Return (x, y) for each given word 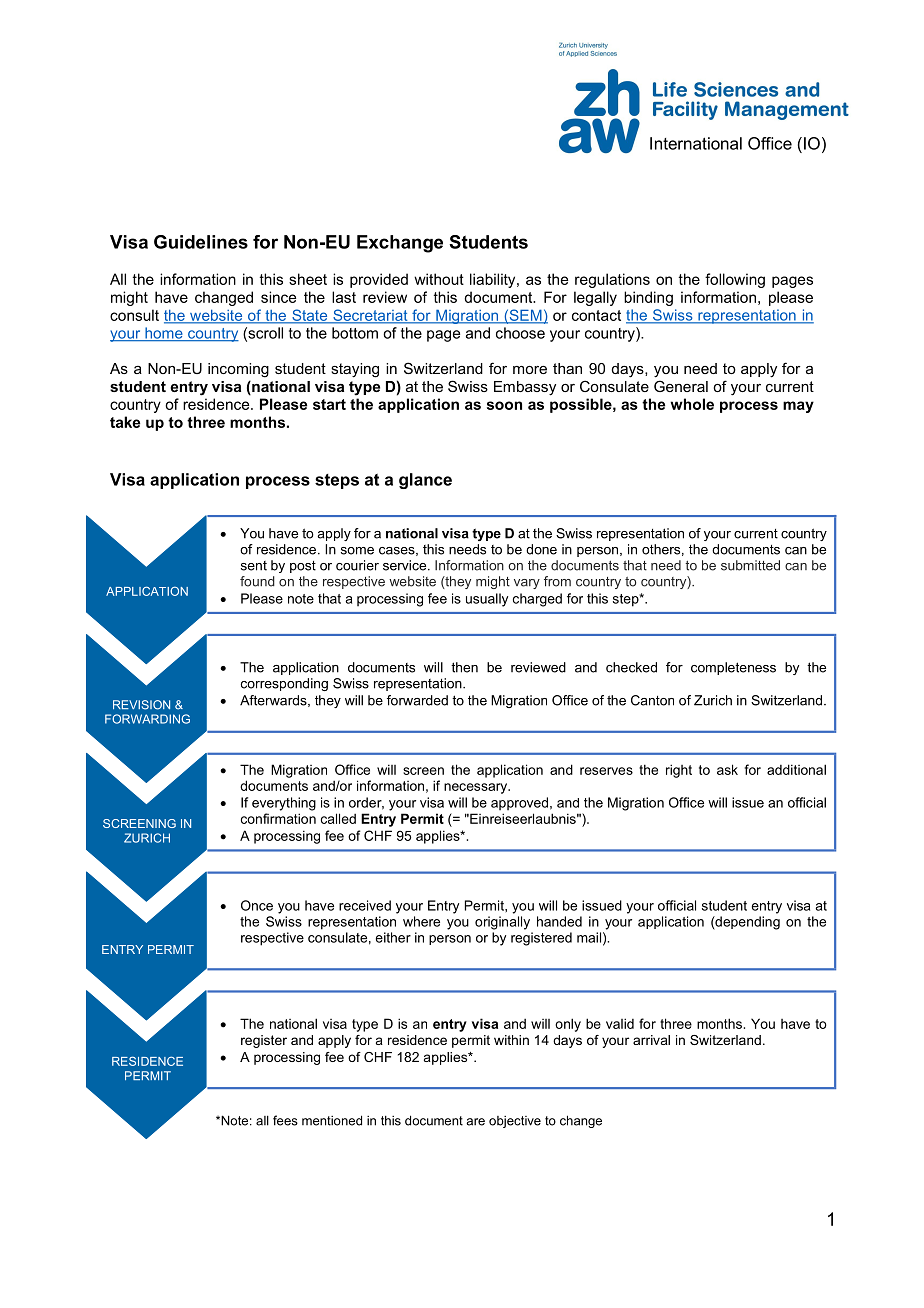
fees (285, 1120)
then (464, 667)
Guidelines (201, 242)
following (735, 280)
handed (559, 921)
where (421, 921)
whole (692, 404)
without (439, 279)
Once (257, 905)
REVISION (141, 705)
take (125, 422)
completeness (733, 668)
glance (425, 481)
